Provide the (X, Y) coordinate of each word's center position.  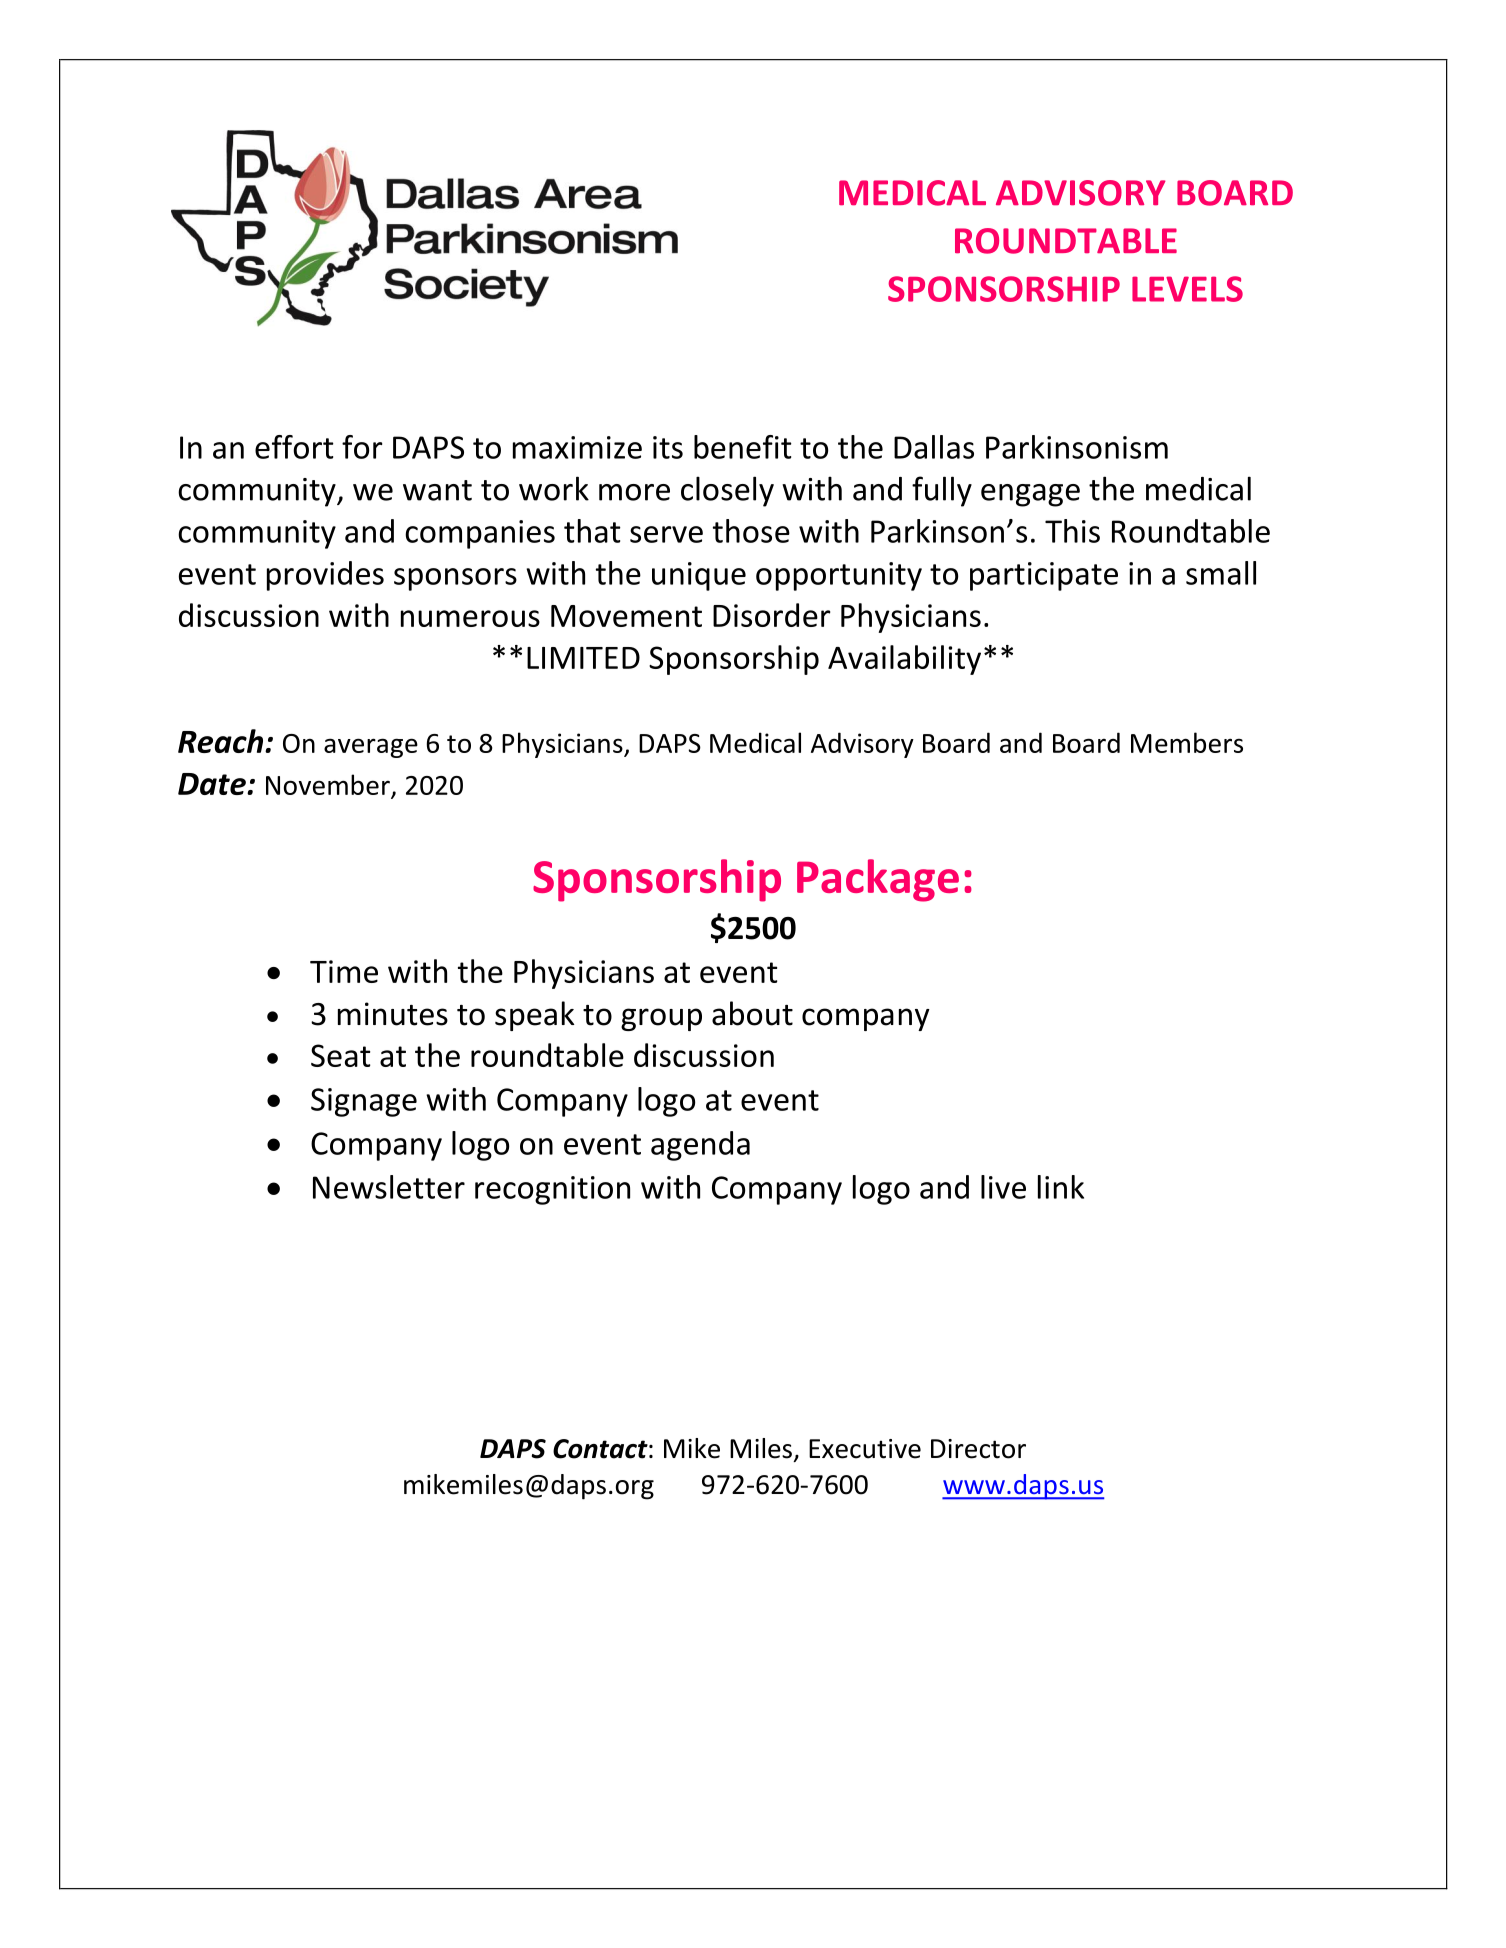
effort (294, 447)
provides (325, 576)
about (752, 1013)
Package (878, 880)
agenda (700, 1146)
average (371, 748)
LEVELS (1187, 289)
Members (1187, 742)
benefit (743, 447)
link (1061, 1187)
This (1072, 531)
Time (344, 971)
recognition (552, 1190)
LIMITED (583, 658)
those (751, 531)
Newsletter (389, 1187)
